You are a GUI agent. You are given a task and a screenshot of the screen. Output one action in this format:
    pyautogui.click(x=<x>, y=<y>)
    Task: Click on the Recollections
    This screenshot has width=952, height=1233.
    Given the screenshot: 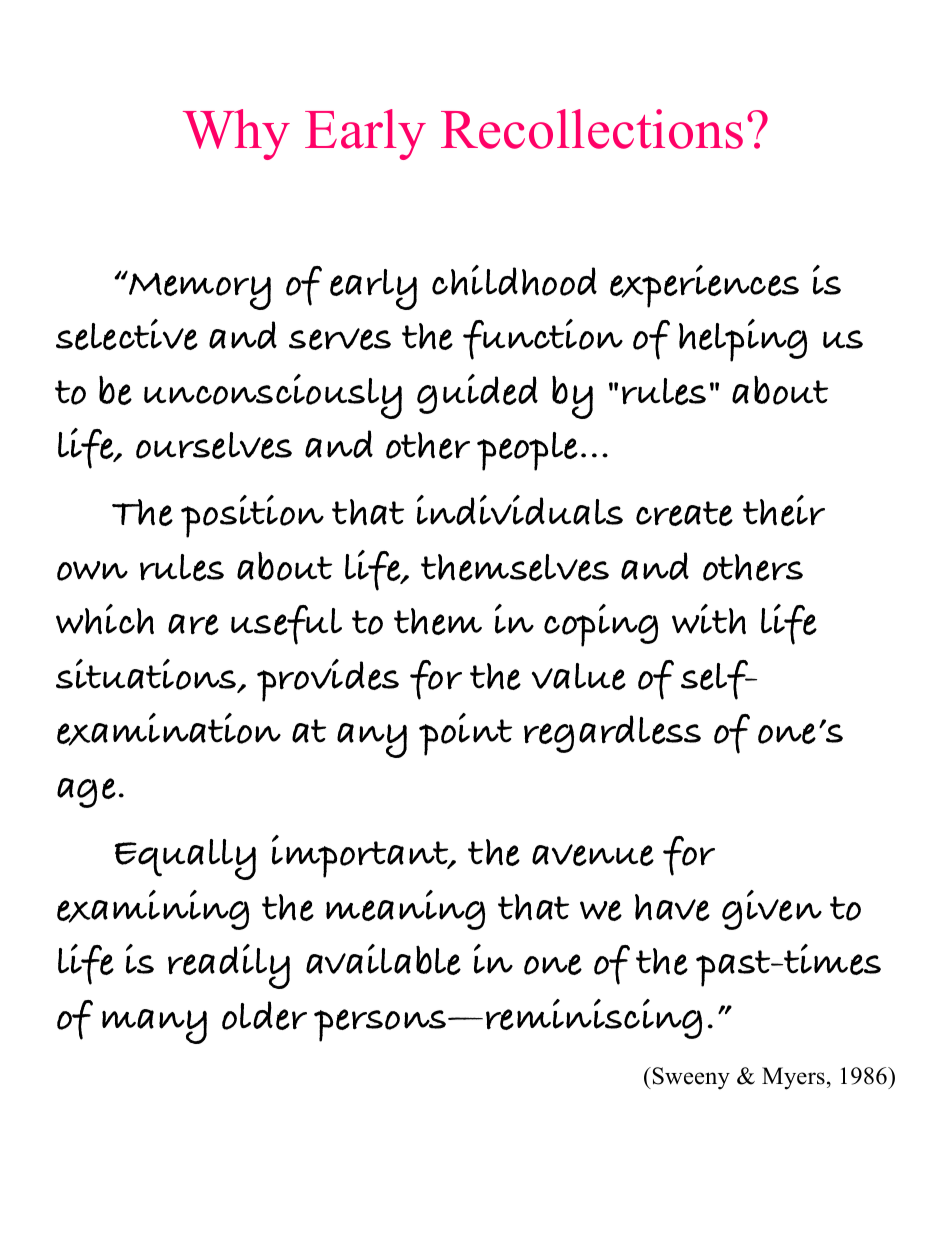 What is the action you would take?
    pyautogui.click(x=592, y=129)
